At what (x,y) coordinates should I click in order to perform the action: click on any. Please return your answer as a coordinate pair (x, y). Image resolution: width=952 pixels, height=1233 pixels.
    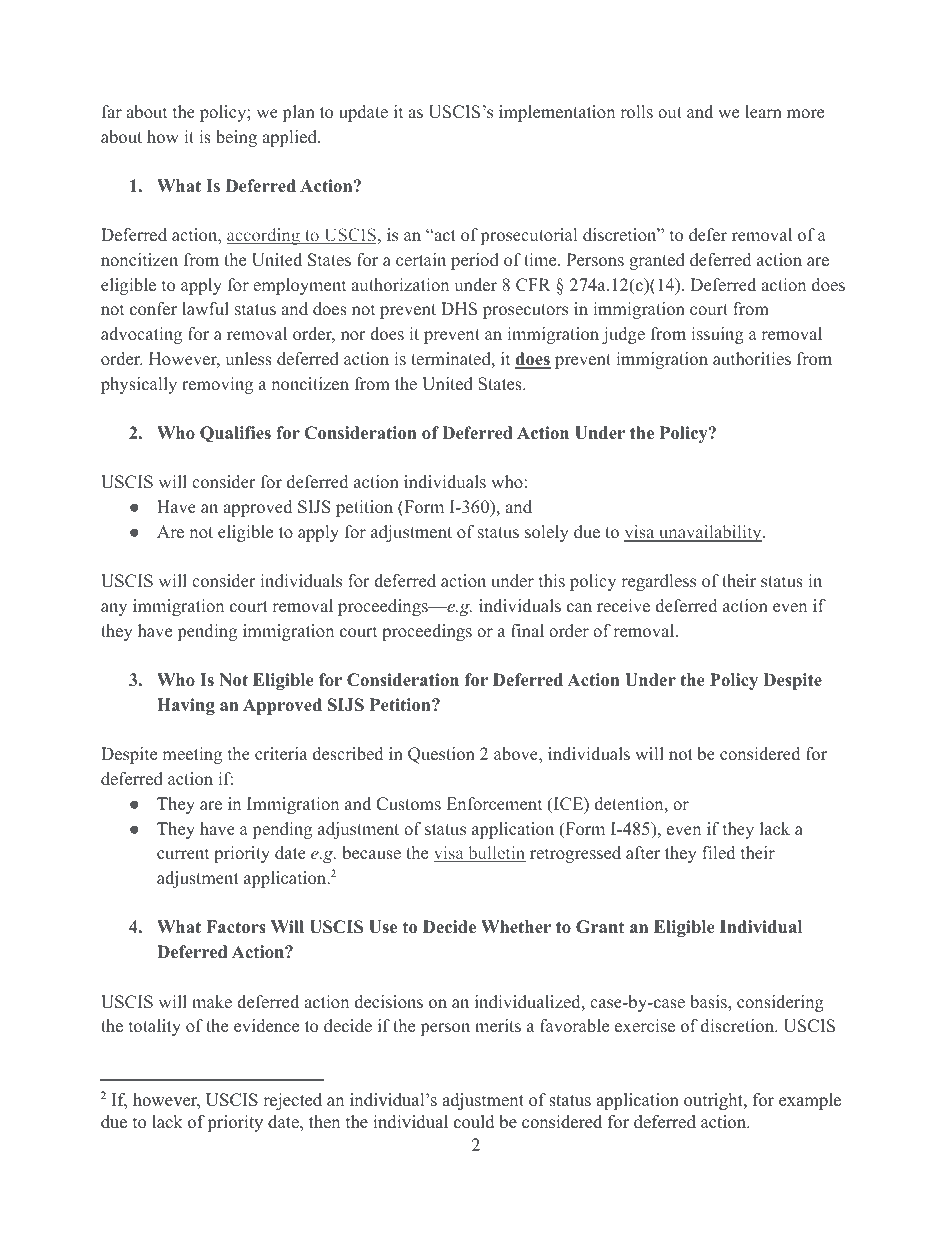
    Looking at the image, I should click on (114, 609).
